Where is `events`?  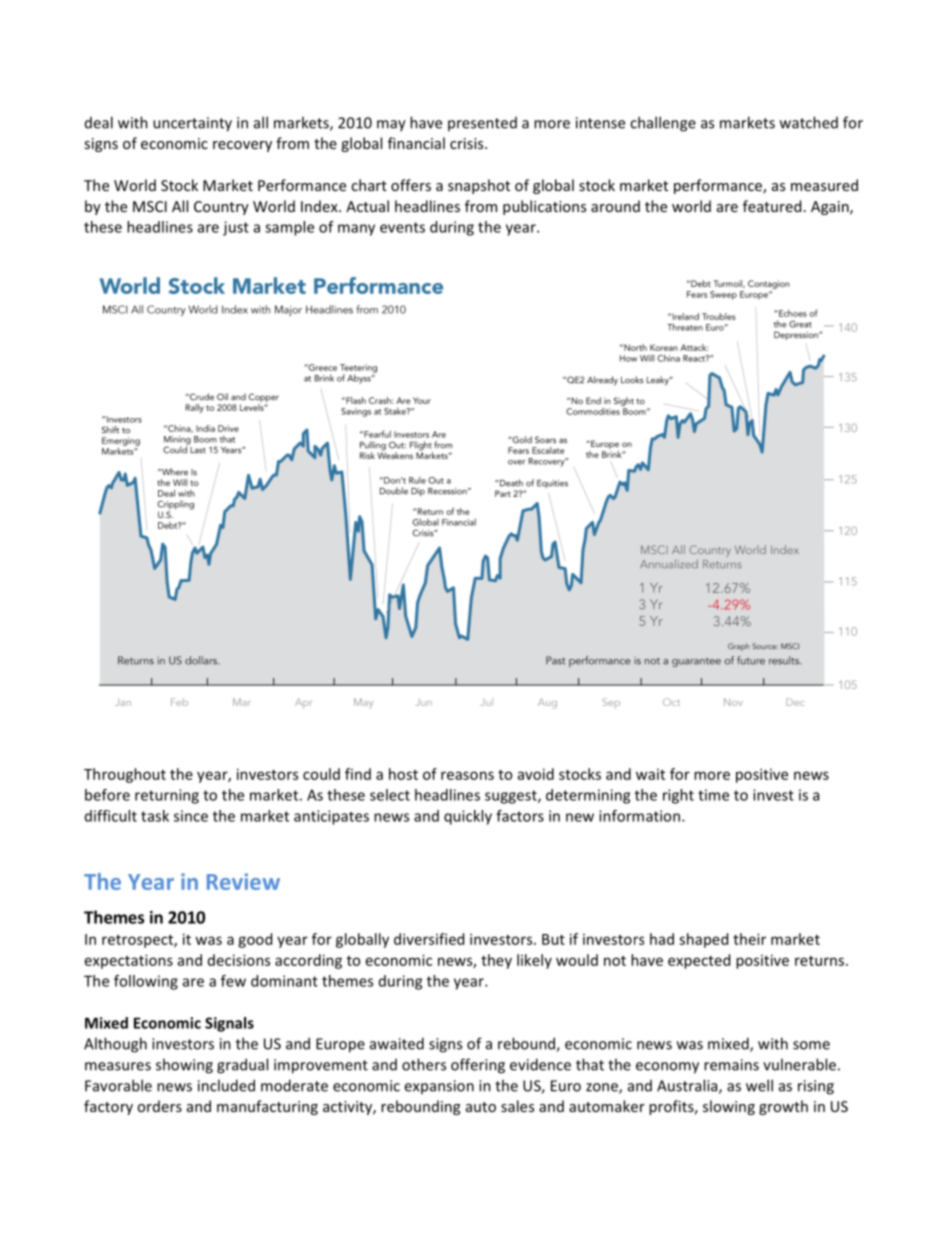 events is located at coordinates (402, 227).
